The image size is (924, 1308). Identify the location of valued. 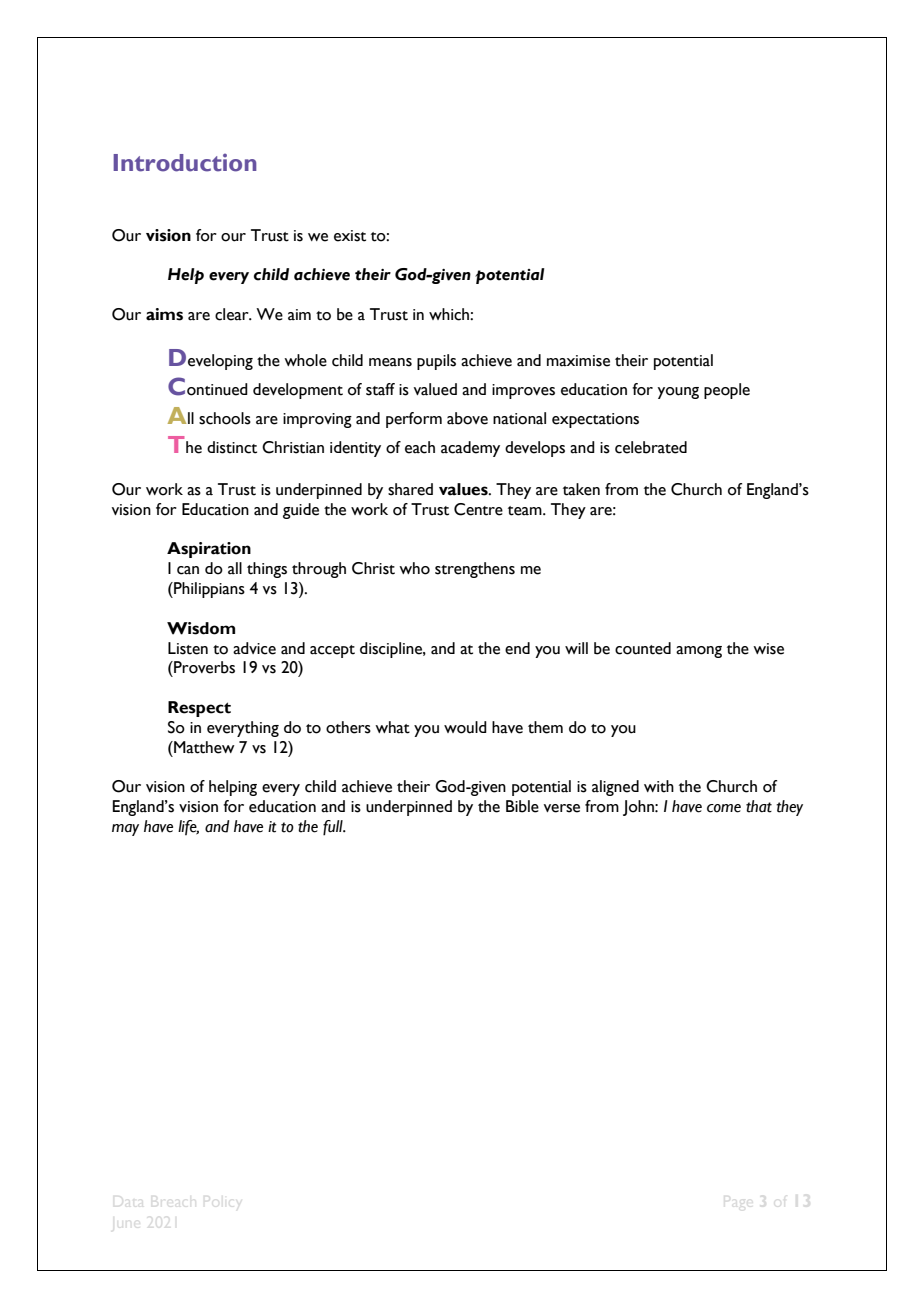
(435, 389).
